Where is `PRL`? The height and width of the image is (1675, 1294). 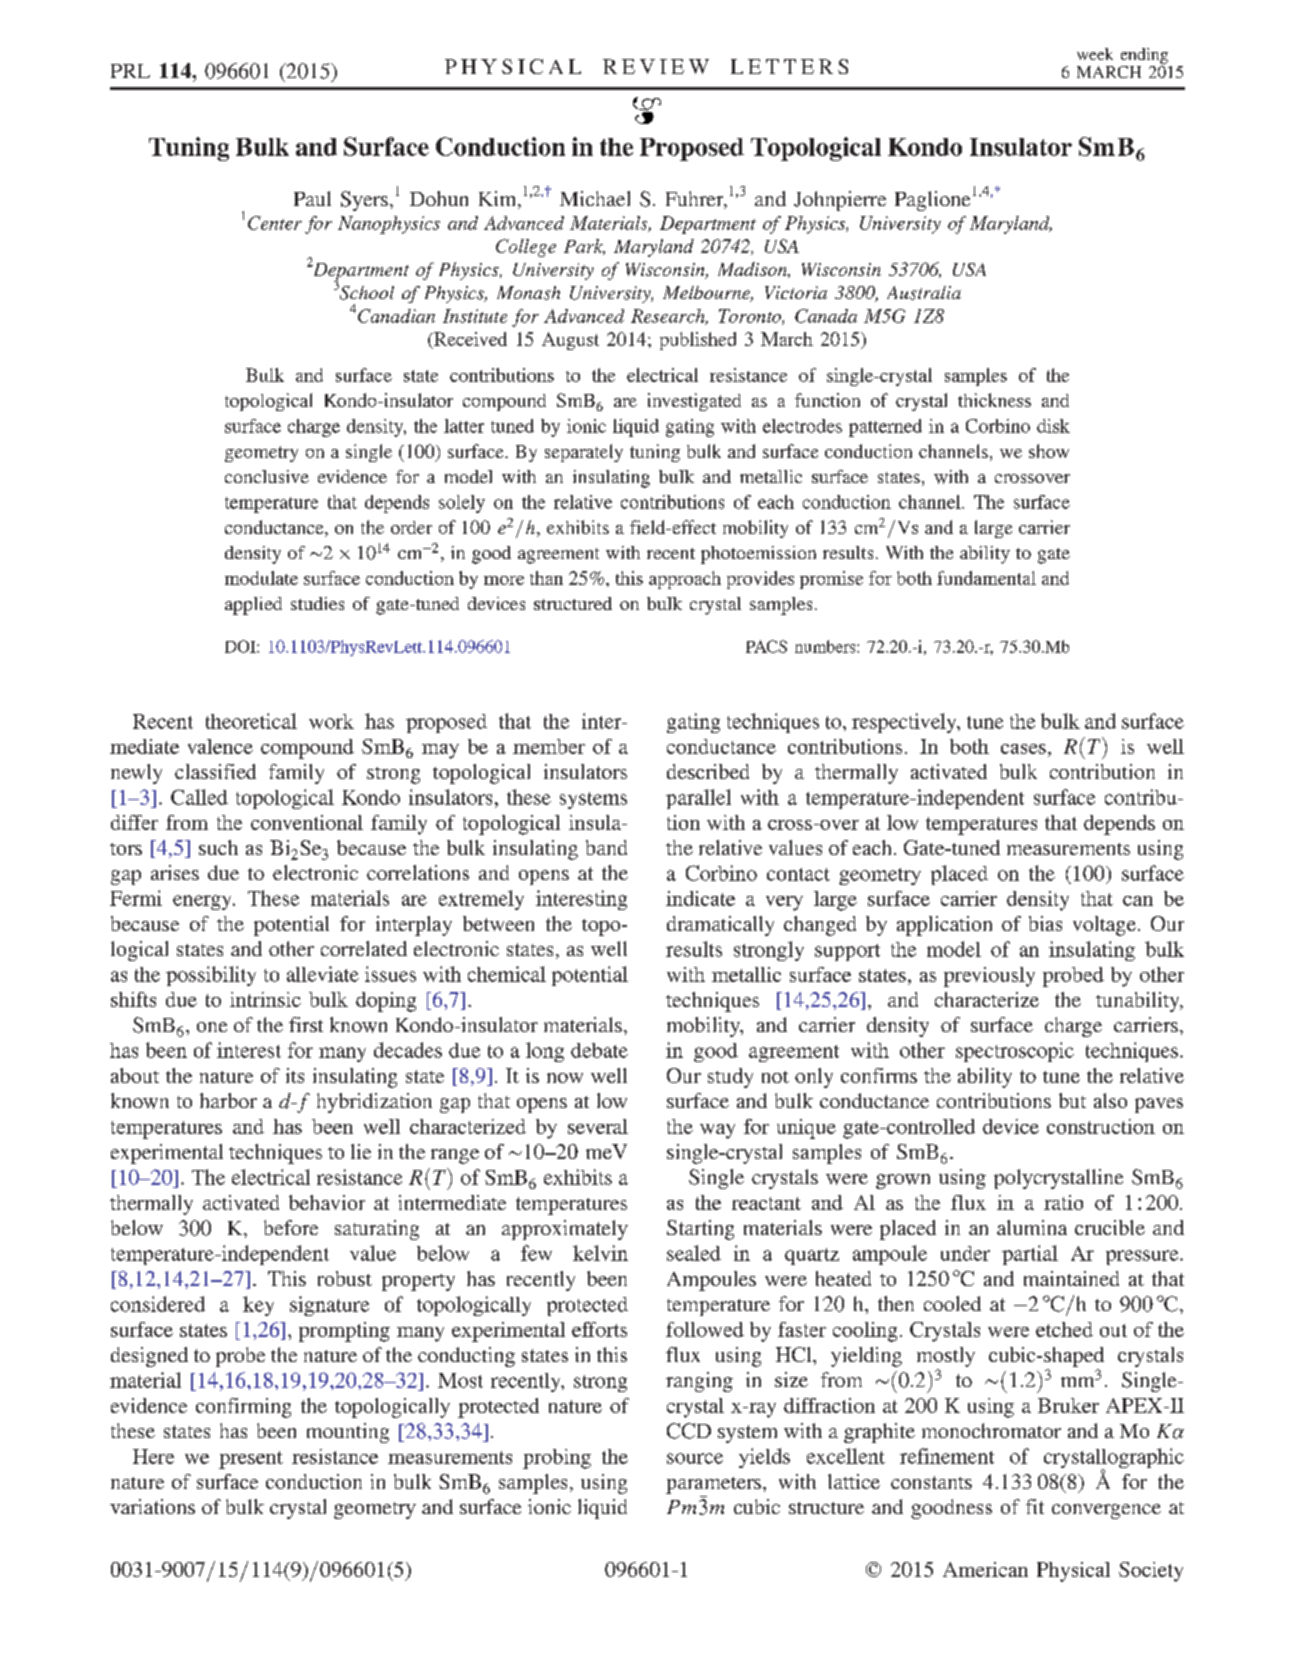 PRL is located at coordinates (130, 71).
